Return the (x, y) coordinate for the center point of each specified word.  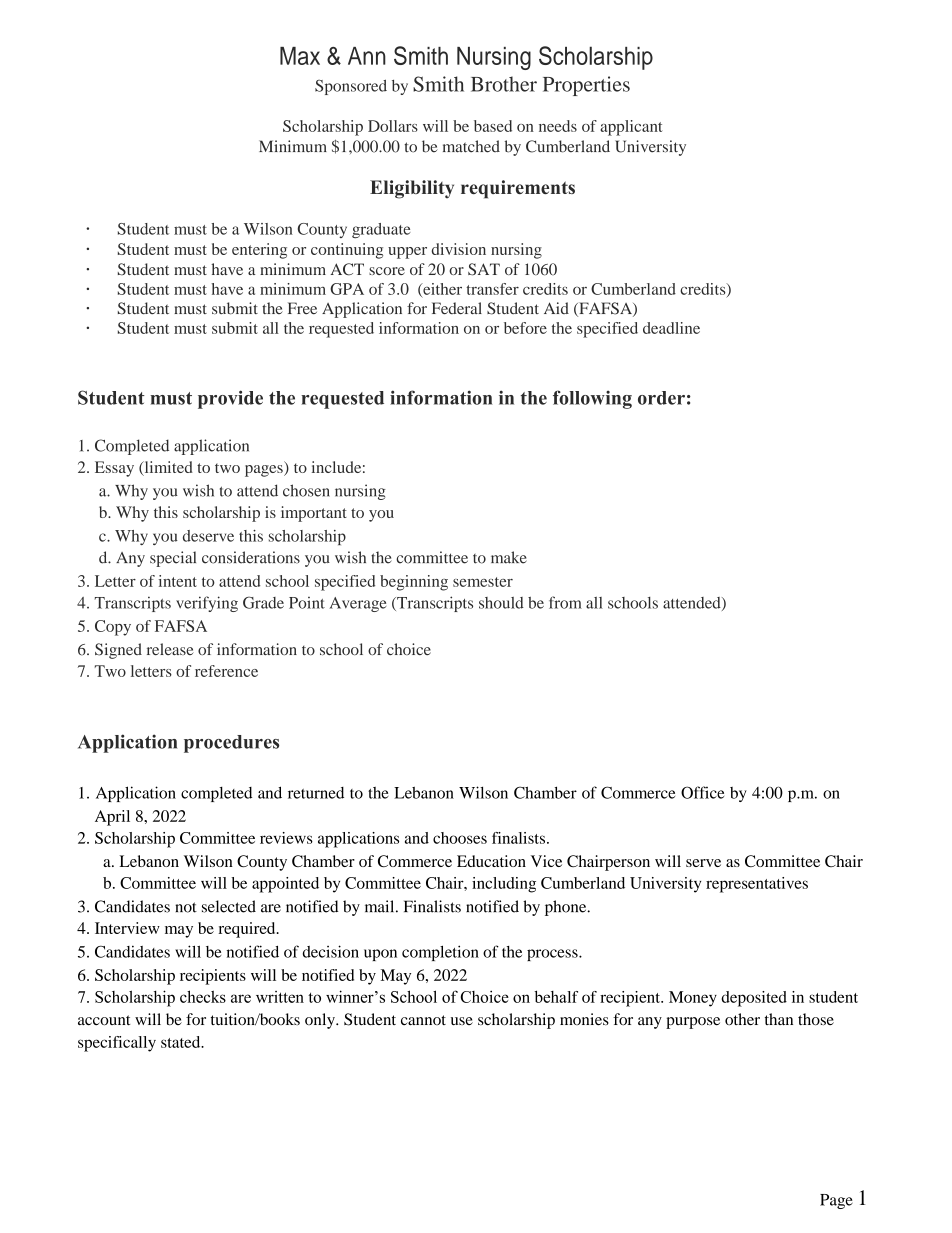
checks (203, 996)
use (462, 1021)
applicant (631, 128)
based (493, 126)
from (565, 602)
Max (300, 56)
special (173, 559)
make (509, 557)
